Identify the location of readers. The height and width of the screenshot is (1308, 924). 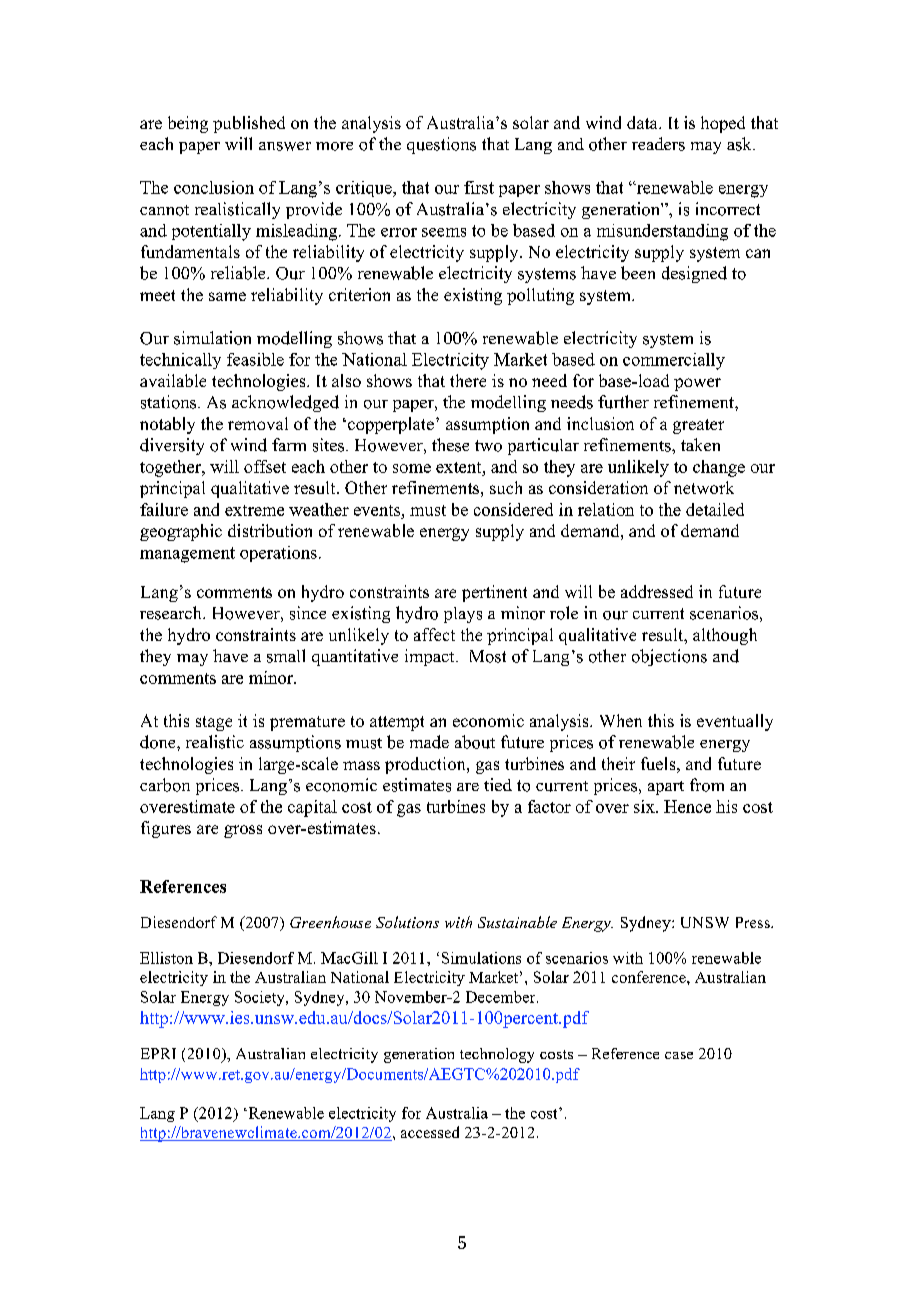
(658, 144).
